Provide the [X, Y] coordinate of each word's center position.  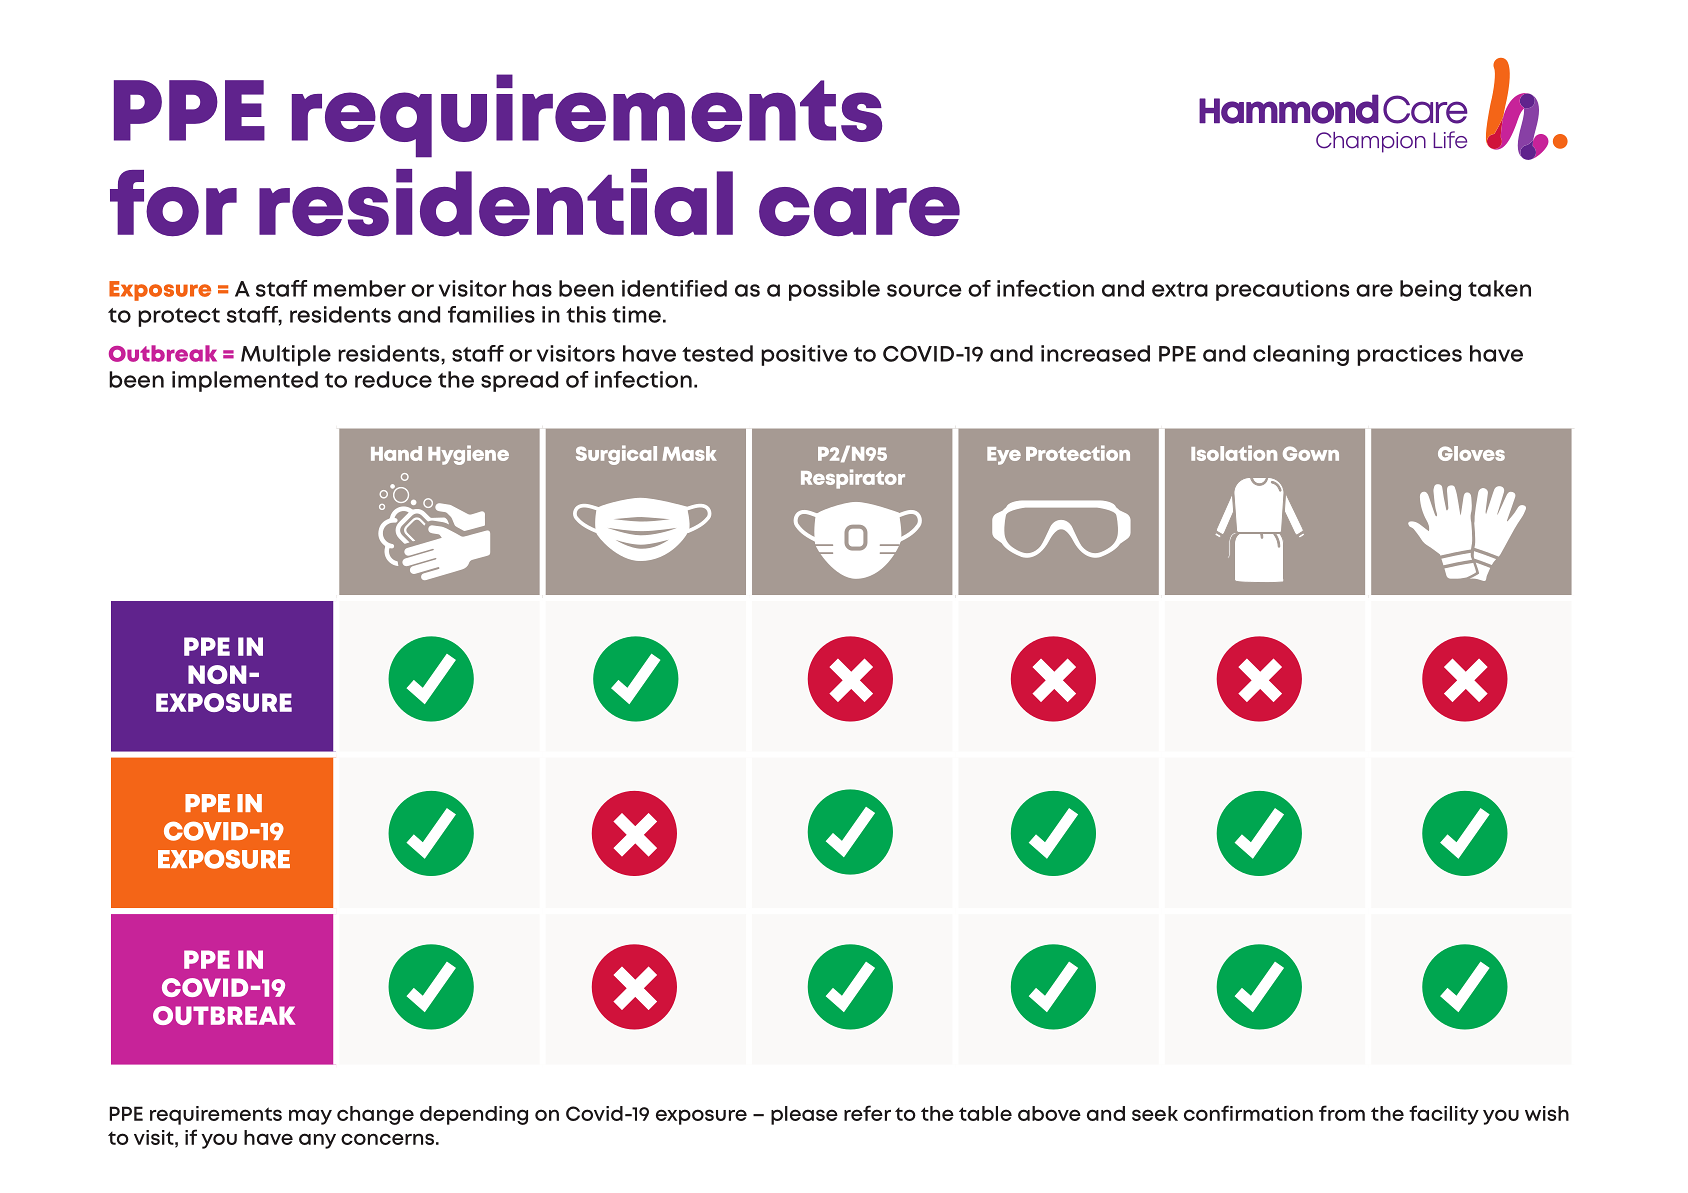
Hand [396, 453]
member [360, 288]
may [310, 1117]
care [859, 211]
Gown [1311, 453]
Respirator [853, 479]
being [1430, 290]
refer [867, 1113]
